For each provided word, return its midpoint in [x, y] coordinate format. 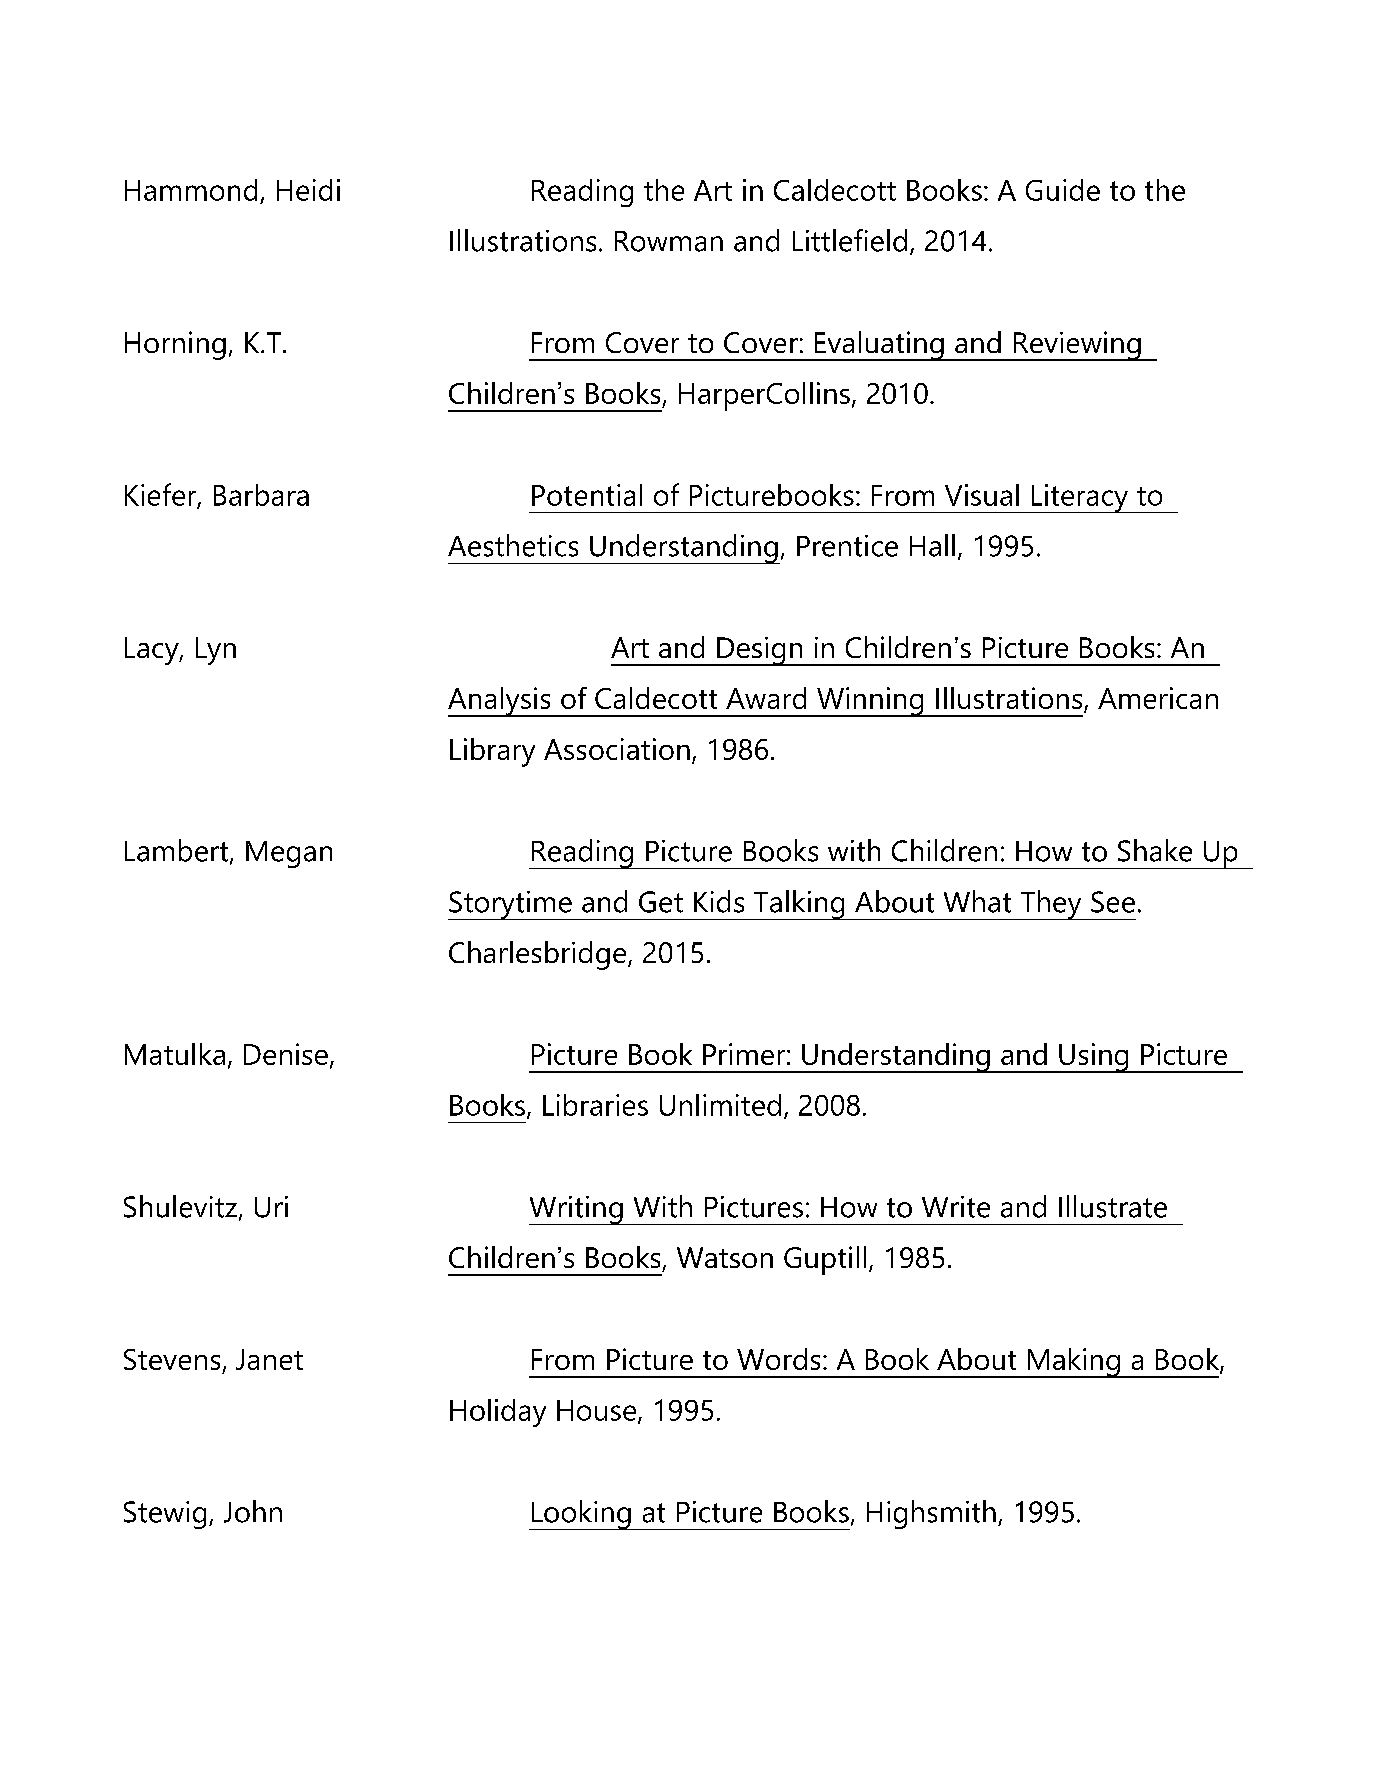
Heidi [308, 190]
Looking [581, 1515]
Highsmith [931, 1514]
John [253, 1511]
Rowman [669, 241]
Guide [1063, 190]
